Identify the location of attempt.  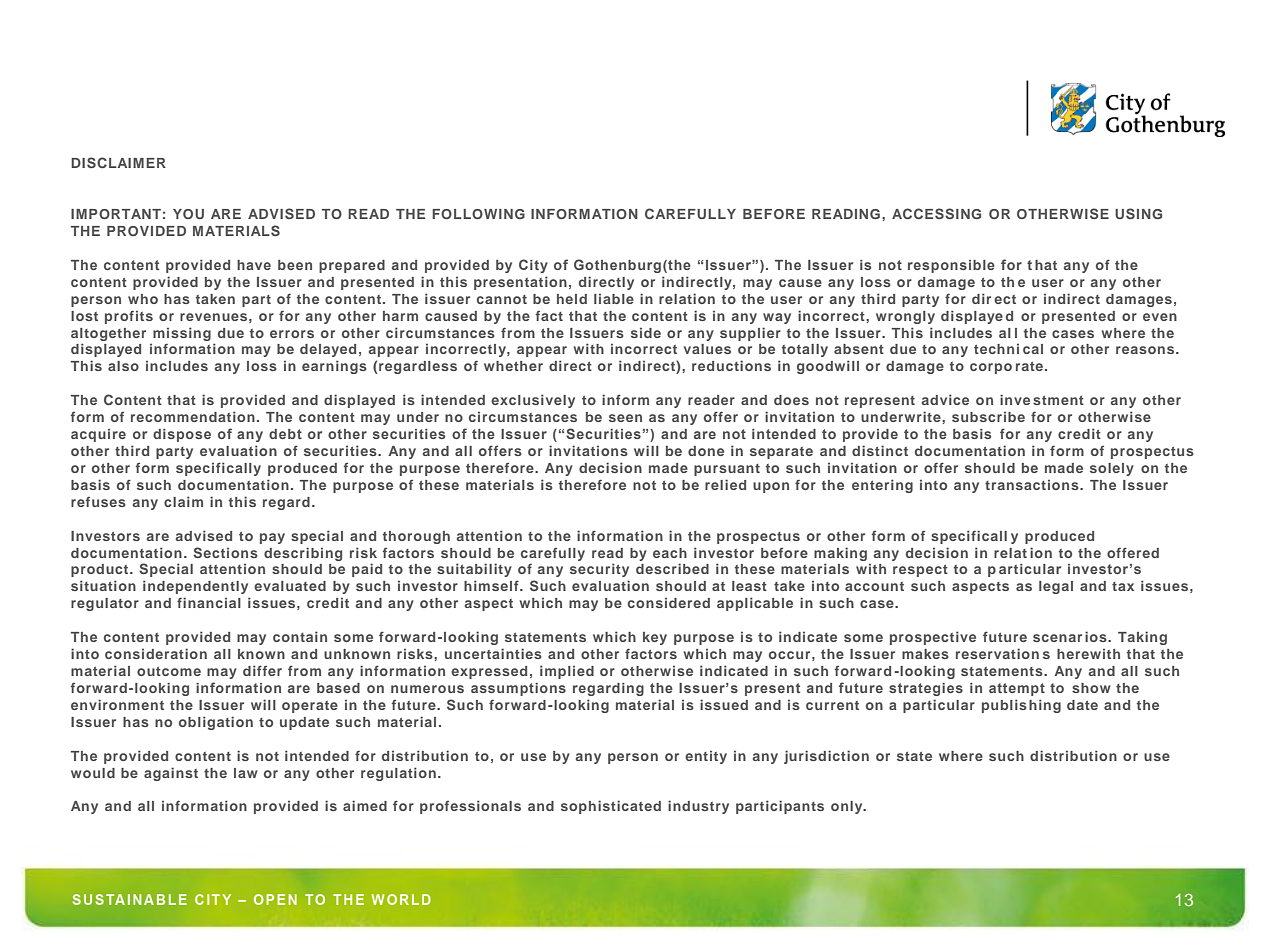
(1017, 689).
